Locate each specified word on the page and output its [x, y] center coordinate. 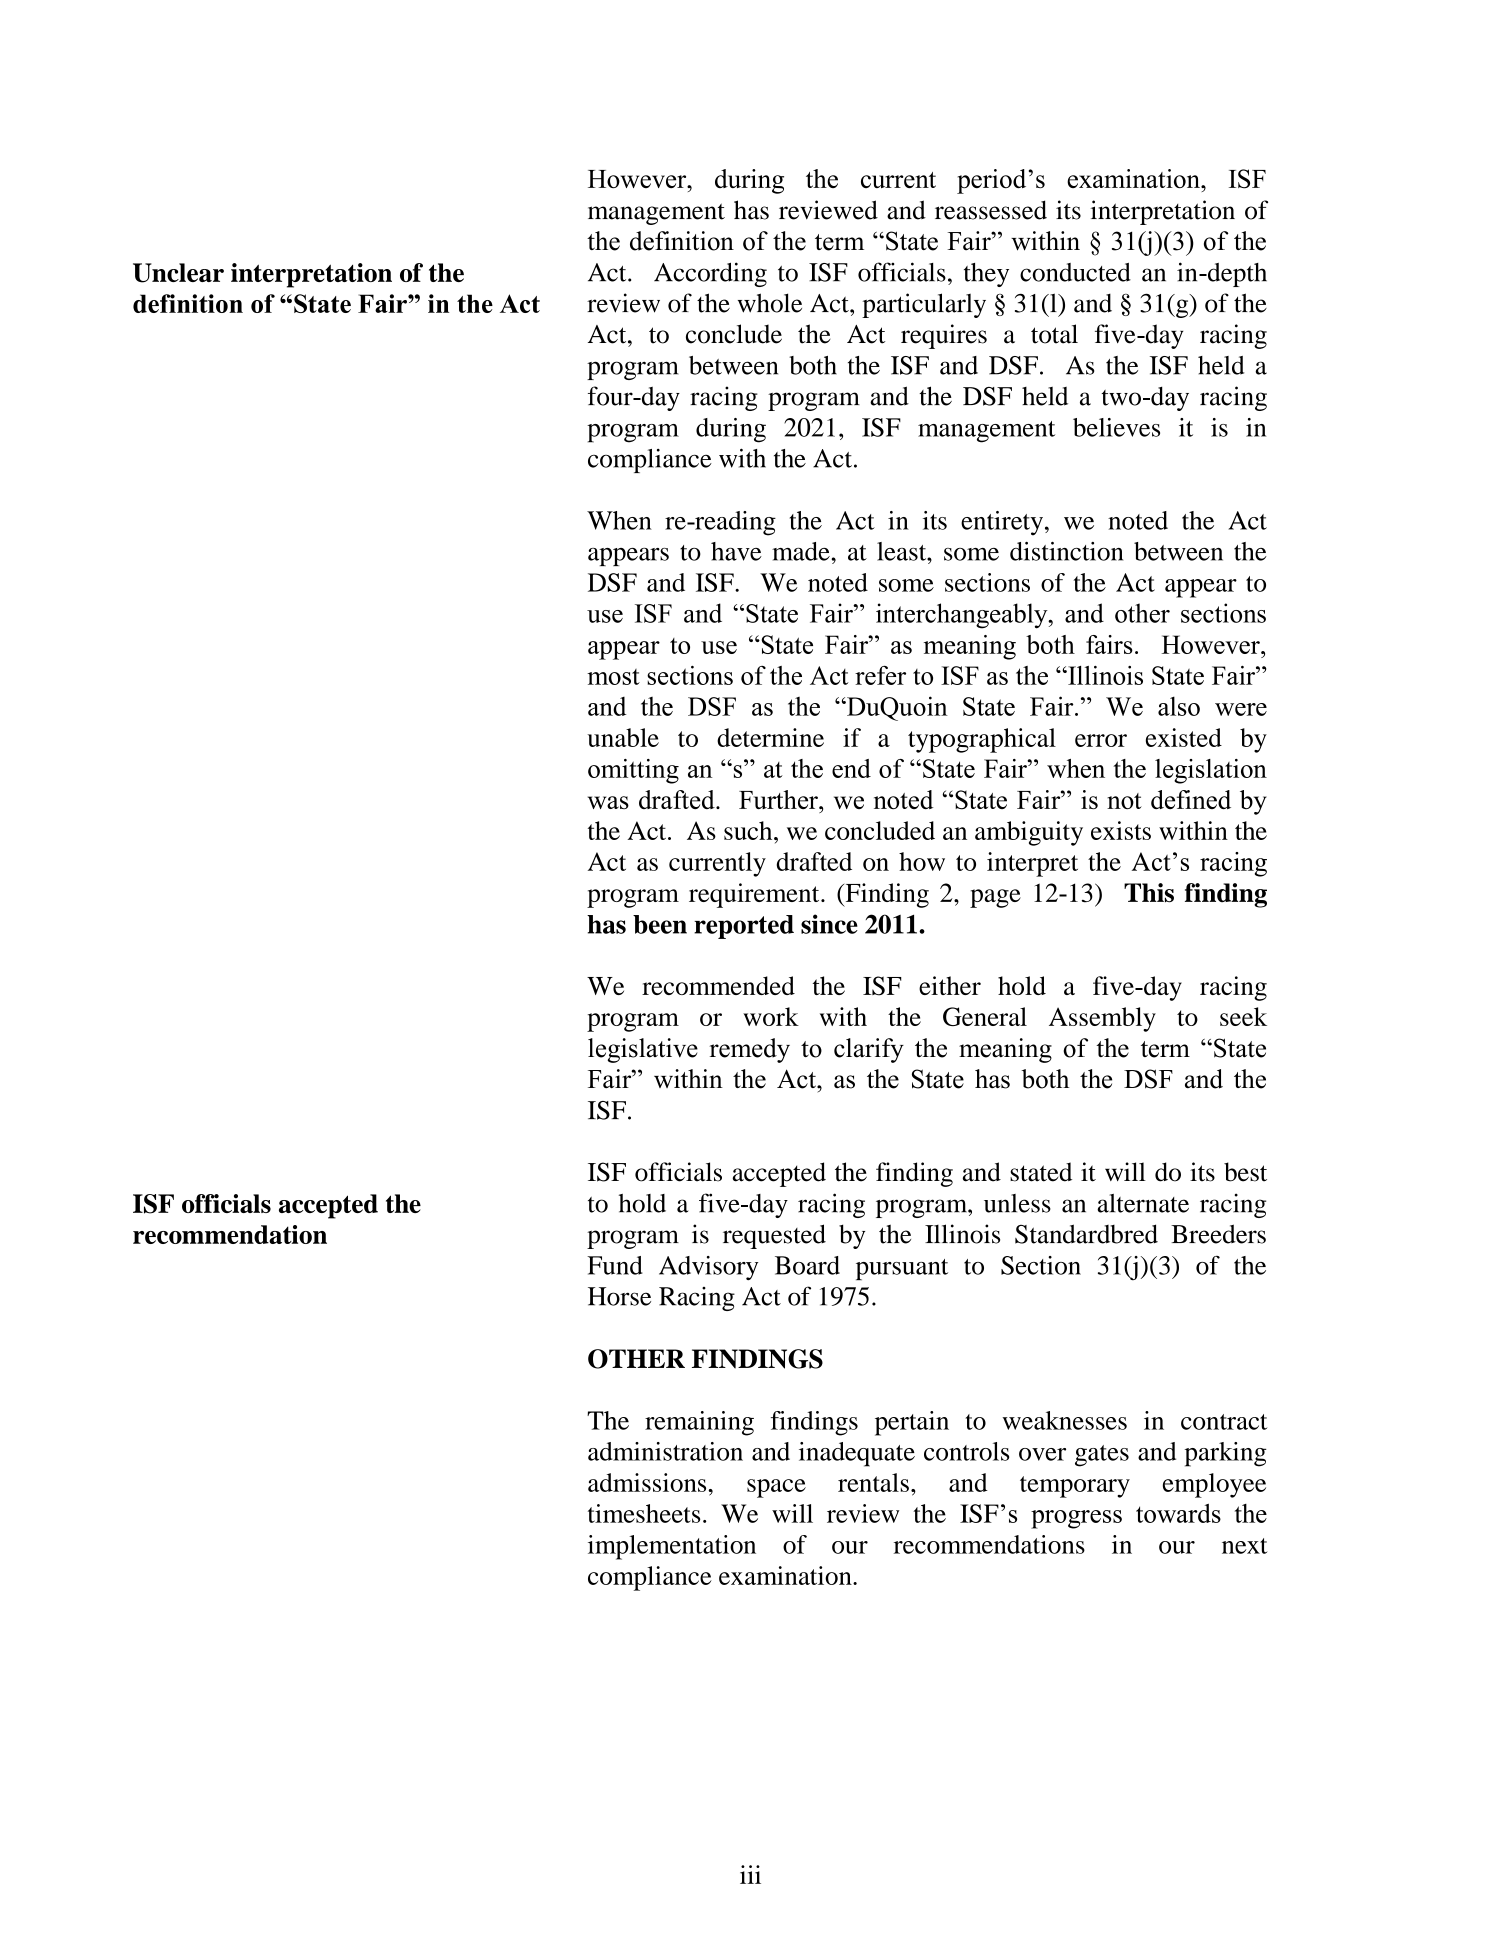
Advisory [708, 1268]
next [1245, 1546]
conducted [1075, 272]
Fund [615, 1265]
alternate [1143, 1203]
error [1101, 740]
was [608, 802]
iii [750, 1874]
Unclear [178, 273]
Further [779, 799]
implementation [672, 1547]
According [710, 274]
